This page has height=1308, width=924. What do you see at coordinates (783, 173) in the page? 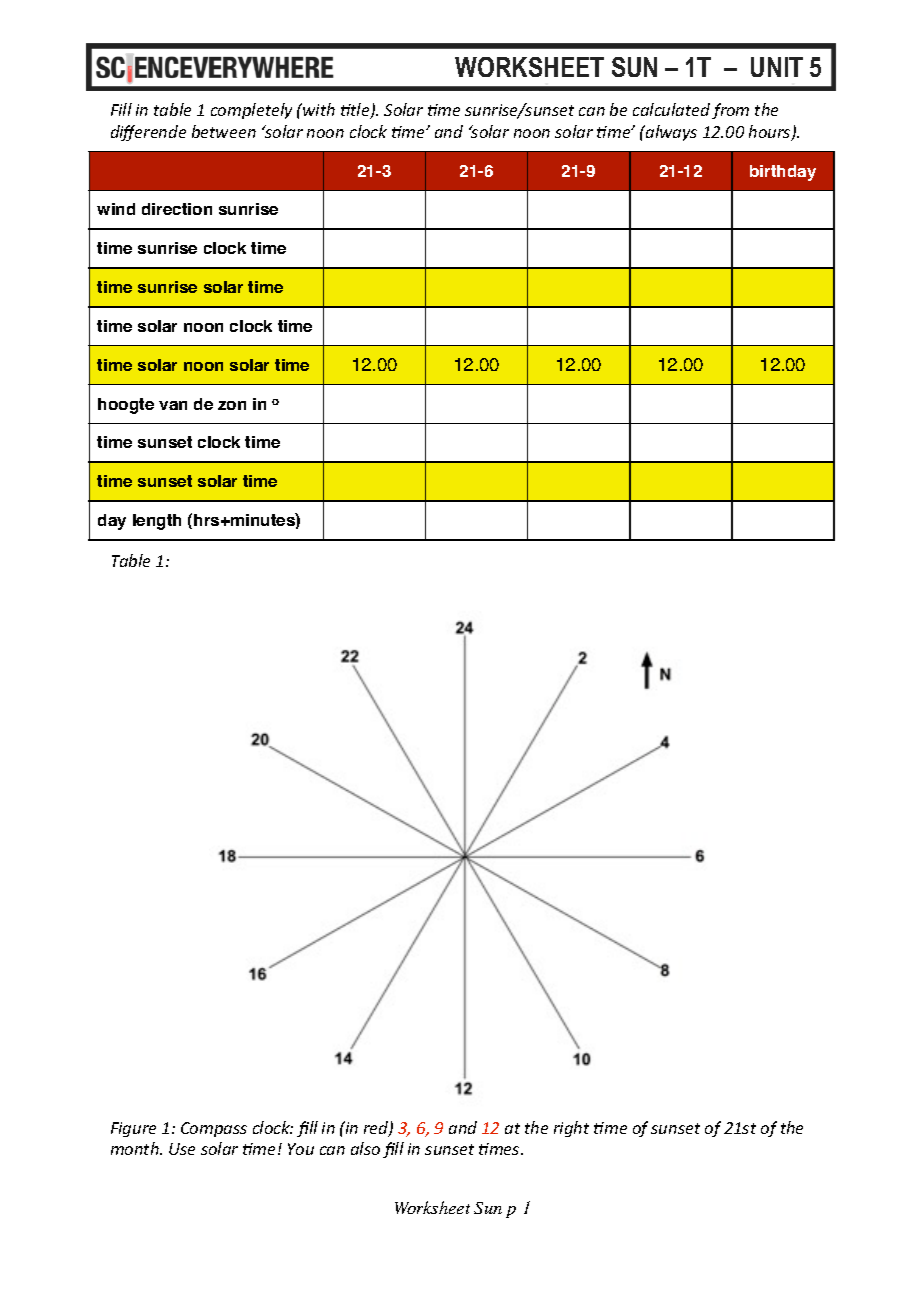
I see `birthday` at bounding box center [783, 173].
